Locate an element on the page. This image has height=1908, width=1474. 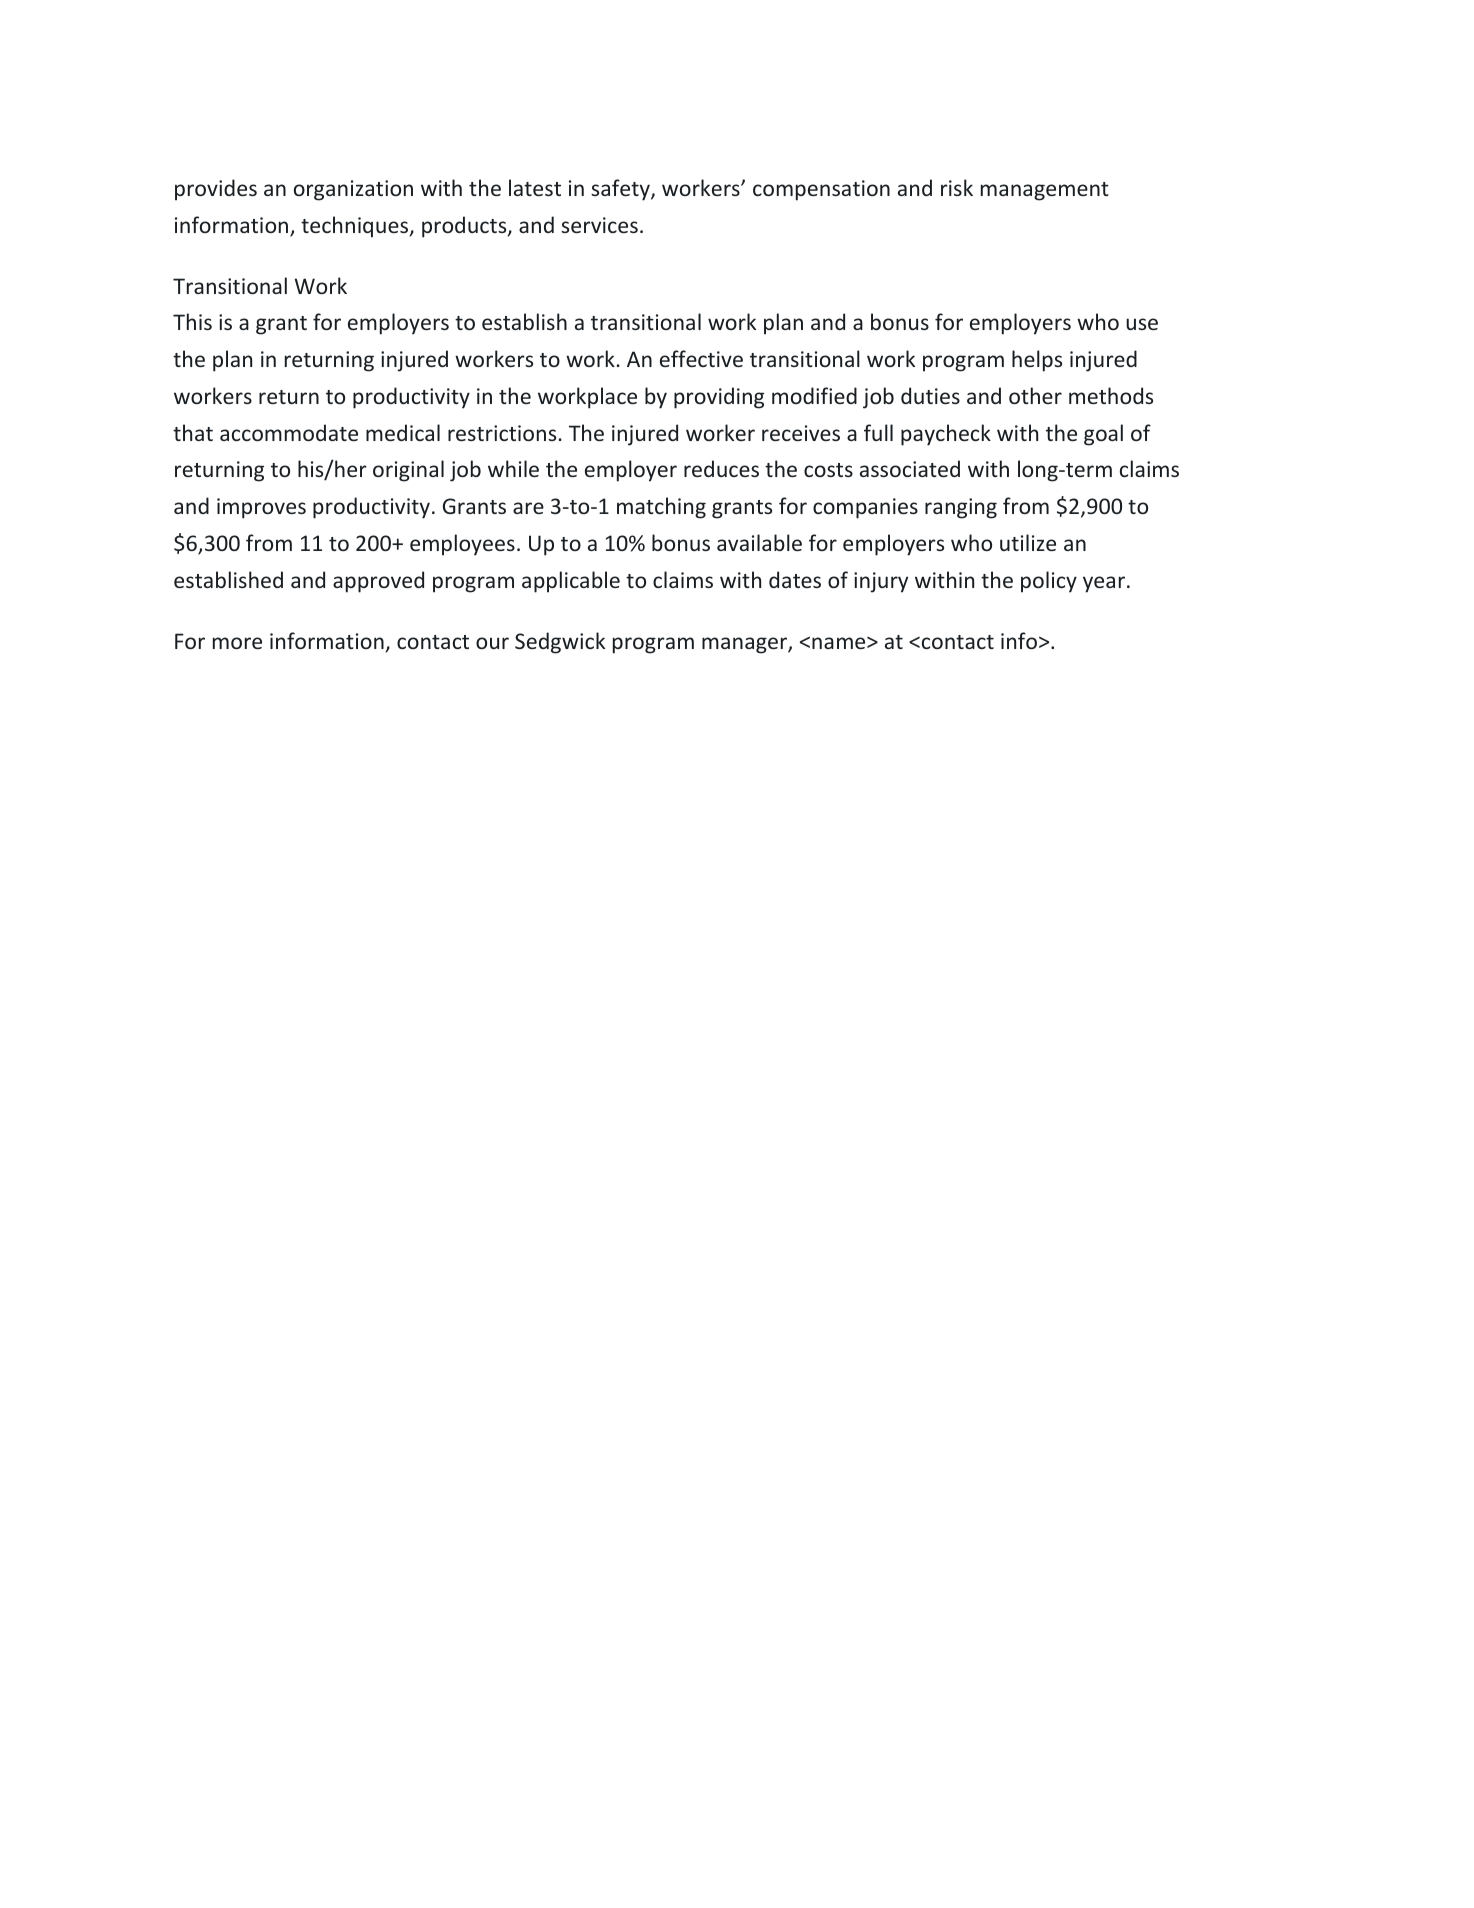
policy is located at coordinates (1049, 582).
